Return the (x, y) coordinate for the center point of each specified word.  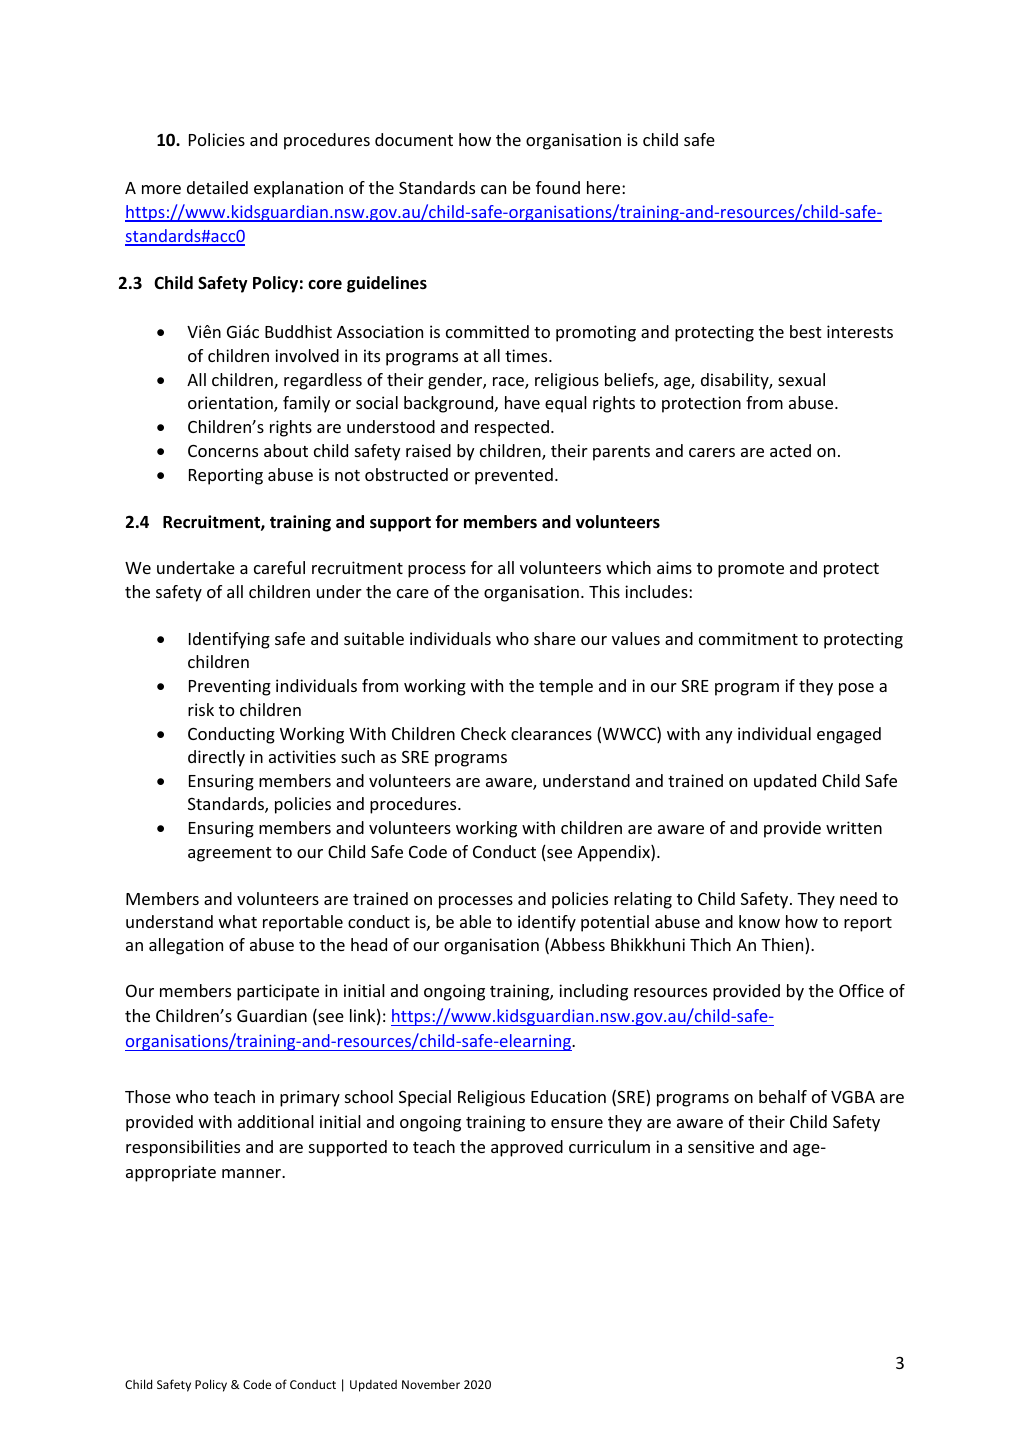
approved (527, 1148)
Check (483, 733)
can (493, 189)
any (719, 737)
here (605, 187)
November (431, 1384)
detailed (217, 187)
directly (216, 758)
